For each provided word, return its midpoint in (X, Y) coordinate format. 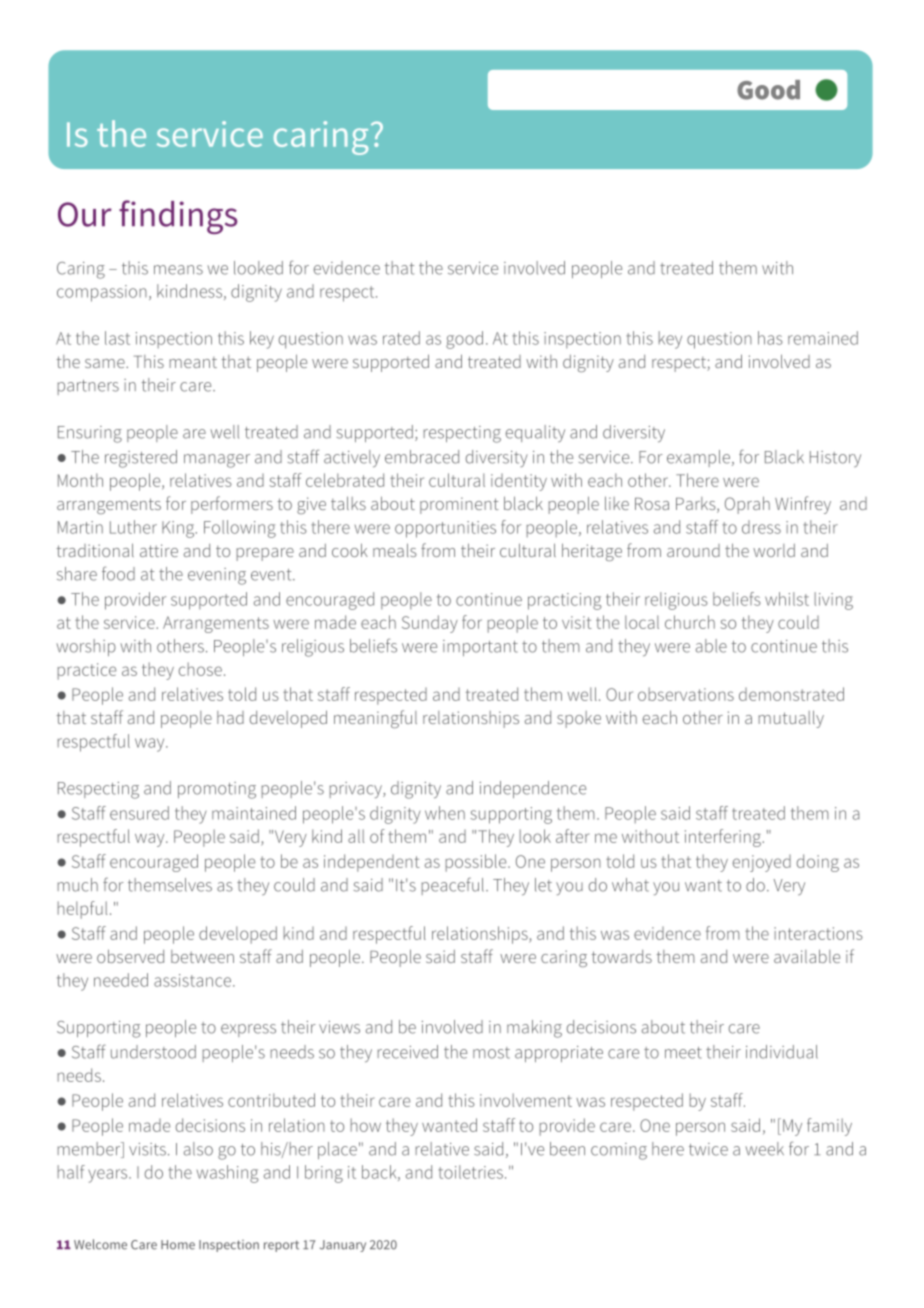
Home (178, 1245)
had (230, 717)
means (178, 270)
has (770, 338)
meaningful (375, 719)
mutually (791, 719)
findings (178, 217)
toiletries (471, 1172)
